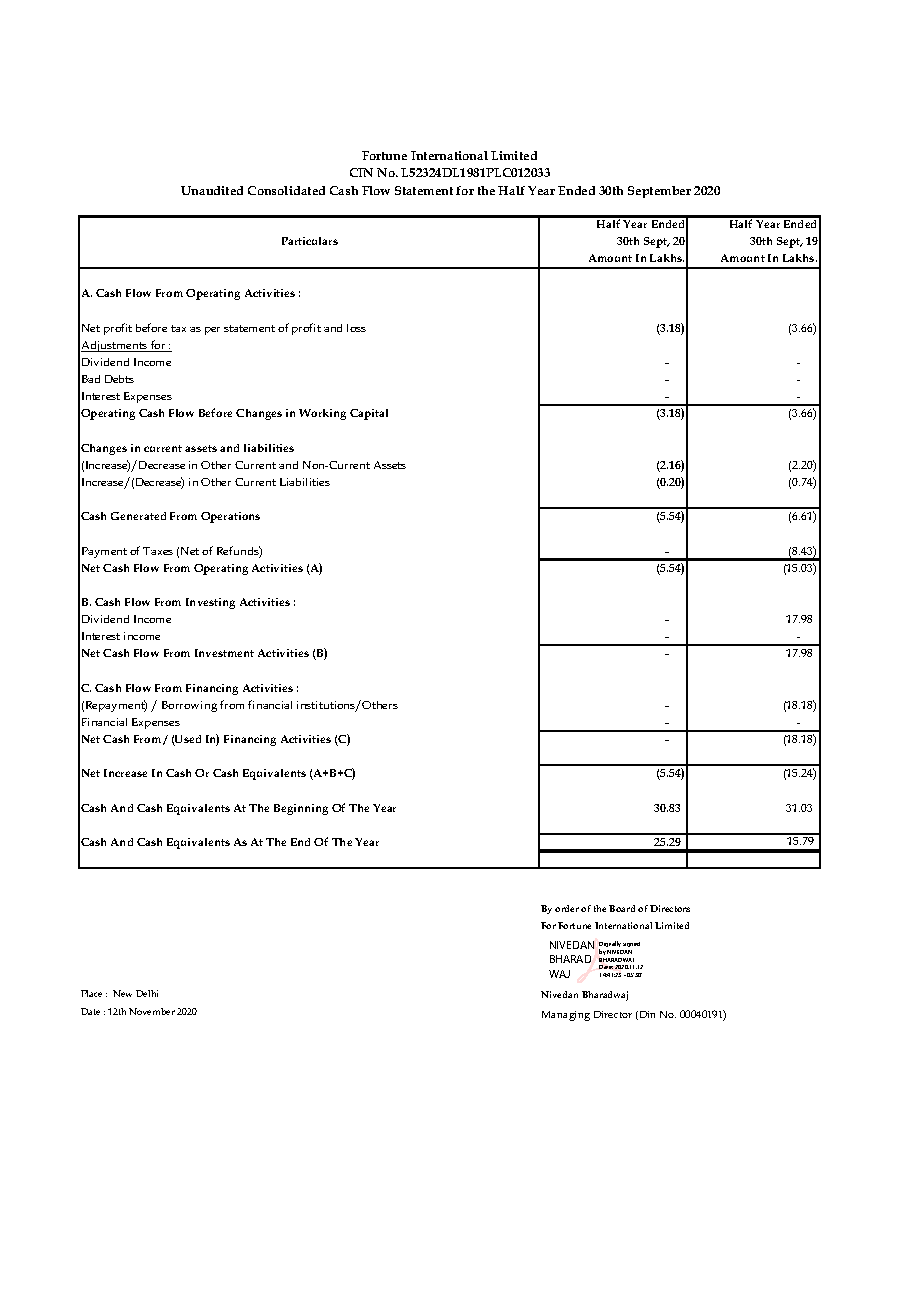  I want to click on loss, so click(356, 328).
